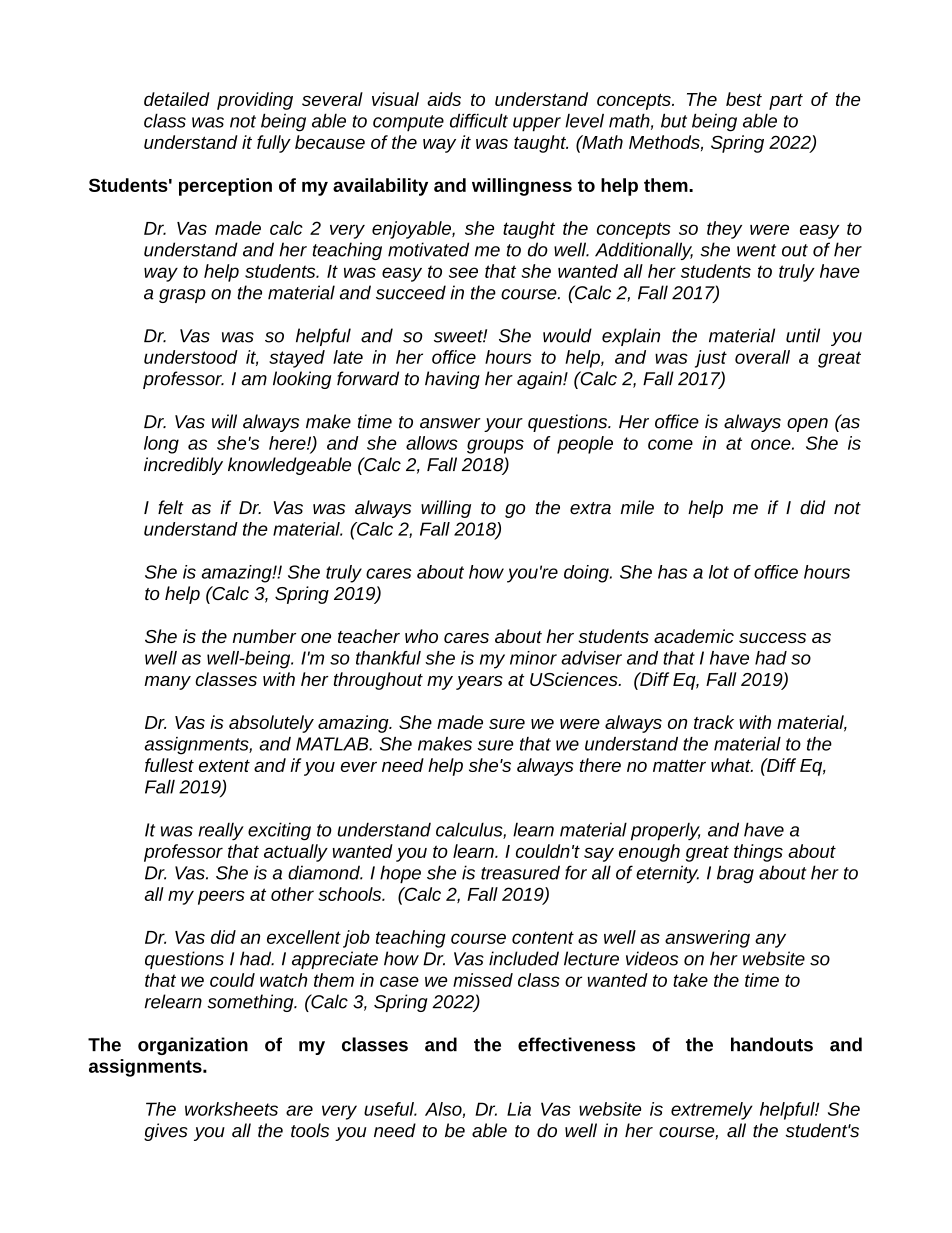  I want to click on Lia, so click(519, 1109).
